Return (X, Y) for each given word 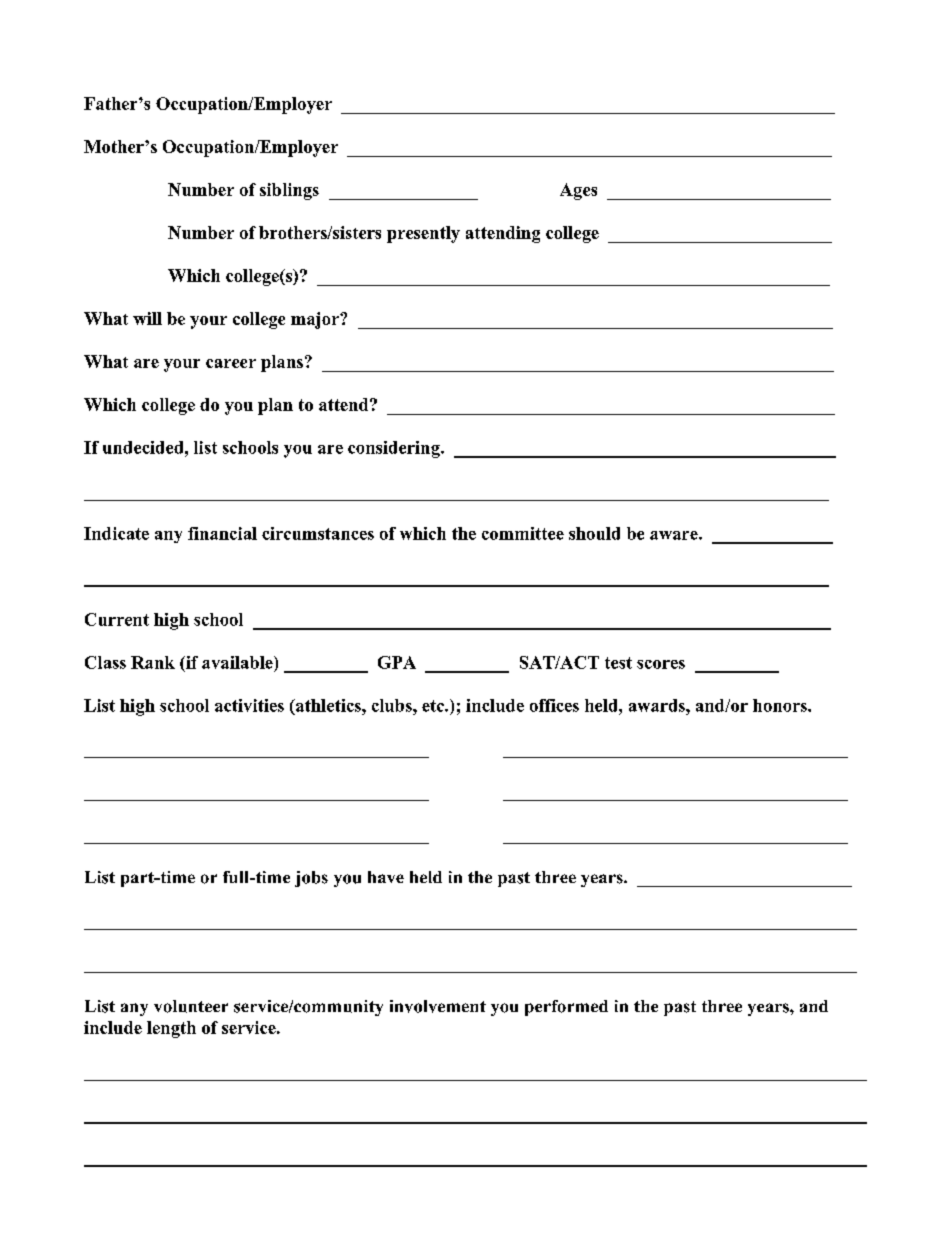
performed (566, 1008)
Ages (578, 191)
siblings (289, 191)
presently (423, 234)
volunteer (191, 1006)
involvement (438, 1006)
